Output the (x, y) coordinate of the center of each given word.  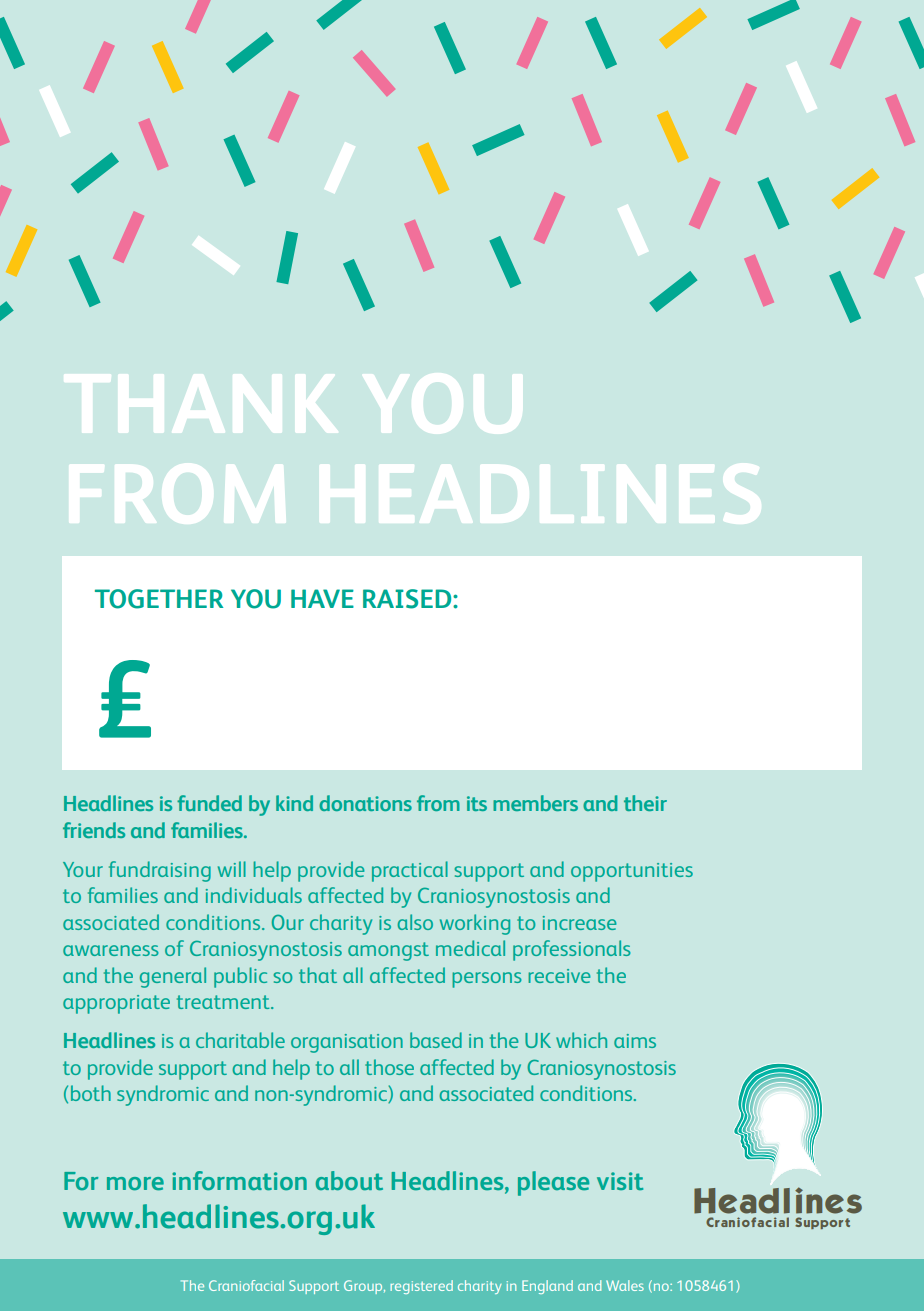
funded (209, 803)
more (135, 1184)
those (389, 1067)
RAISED (408, 599)
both (91, 1093)
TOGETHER (159, 599)
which (581, 1040)
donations (365, 803)
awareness (110, 950)
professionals (571, 950)
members (535, 803)
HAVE (322, 598)
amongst (388, 951)
